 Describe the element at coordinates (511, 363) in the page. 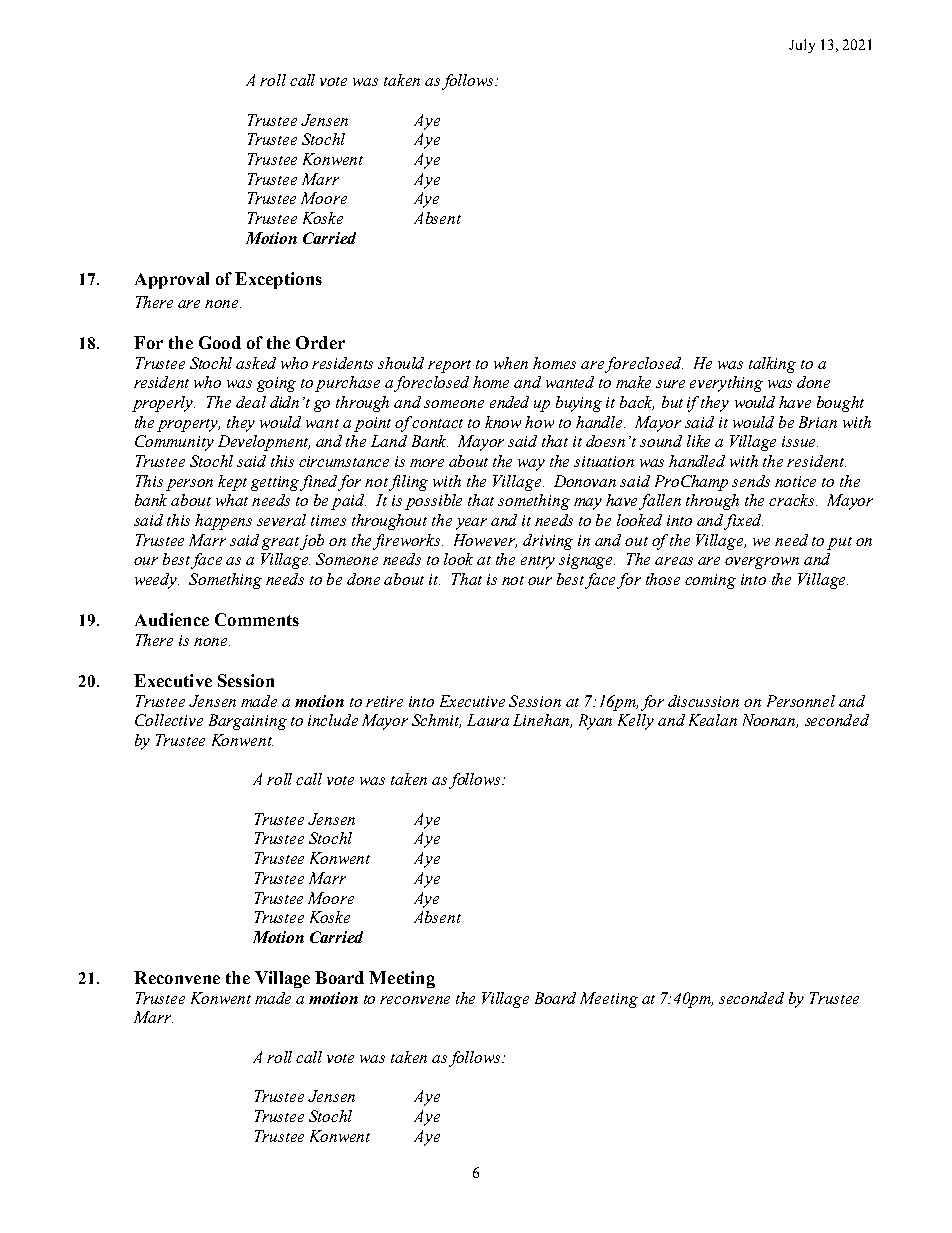

I see `when` at that location.
